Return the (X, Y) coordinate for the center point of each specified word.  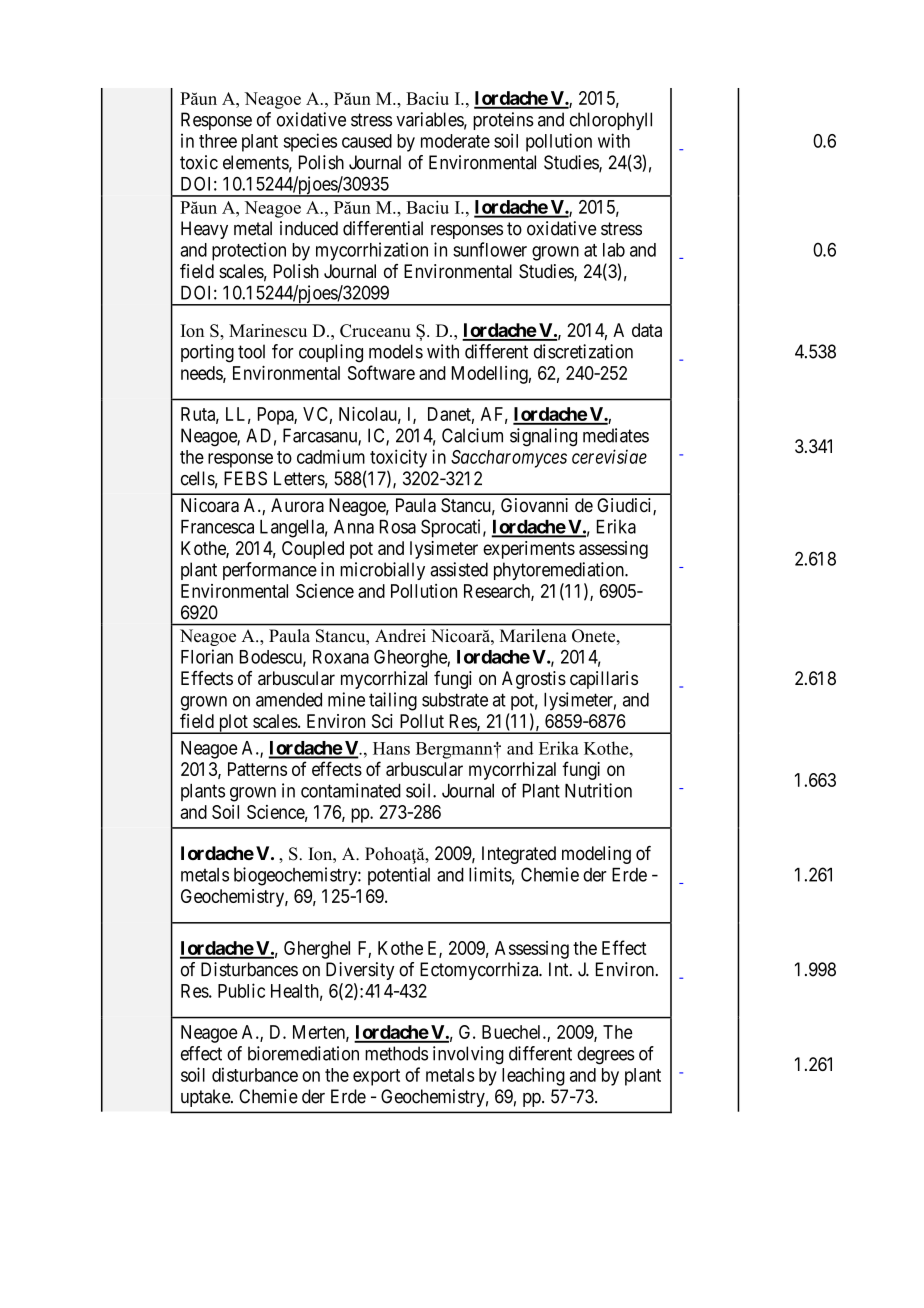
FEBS (245, 478)
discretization (583, 351)
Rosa (398, 527)
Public (241, 990)
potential (399, 876)
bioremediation (303, 1053)
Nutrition (598, 790)
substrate (455, 700)
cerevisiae (609, 456)
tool (251, 351)
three (218, 141)
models (396, 351)
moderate (455, 141)
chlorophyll (611, 121)
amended (289, 700)
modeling (596, 855)
